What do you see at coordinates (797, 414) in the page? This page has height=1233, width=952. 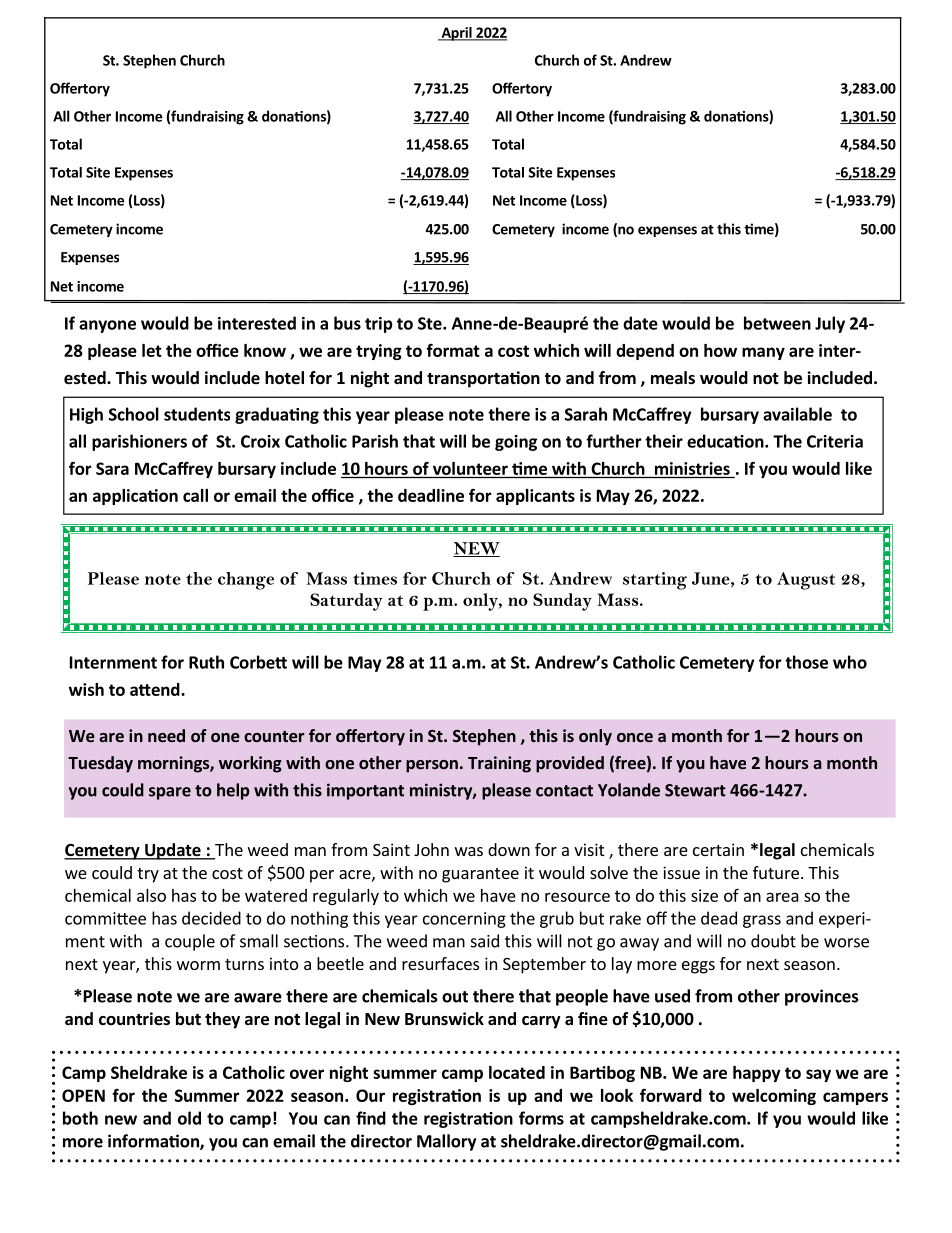 I see `available` at bounding box center [797, 414].
